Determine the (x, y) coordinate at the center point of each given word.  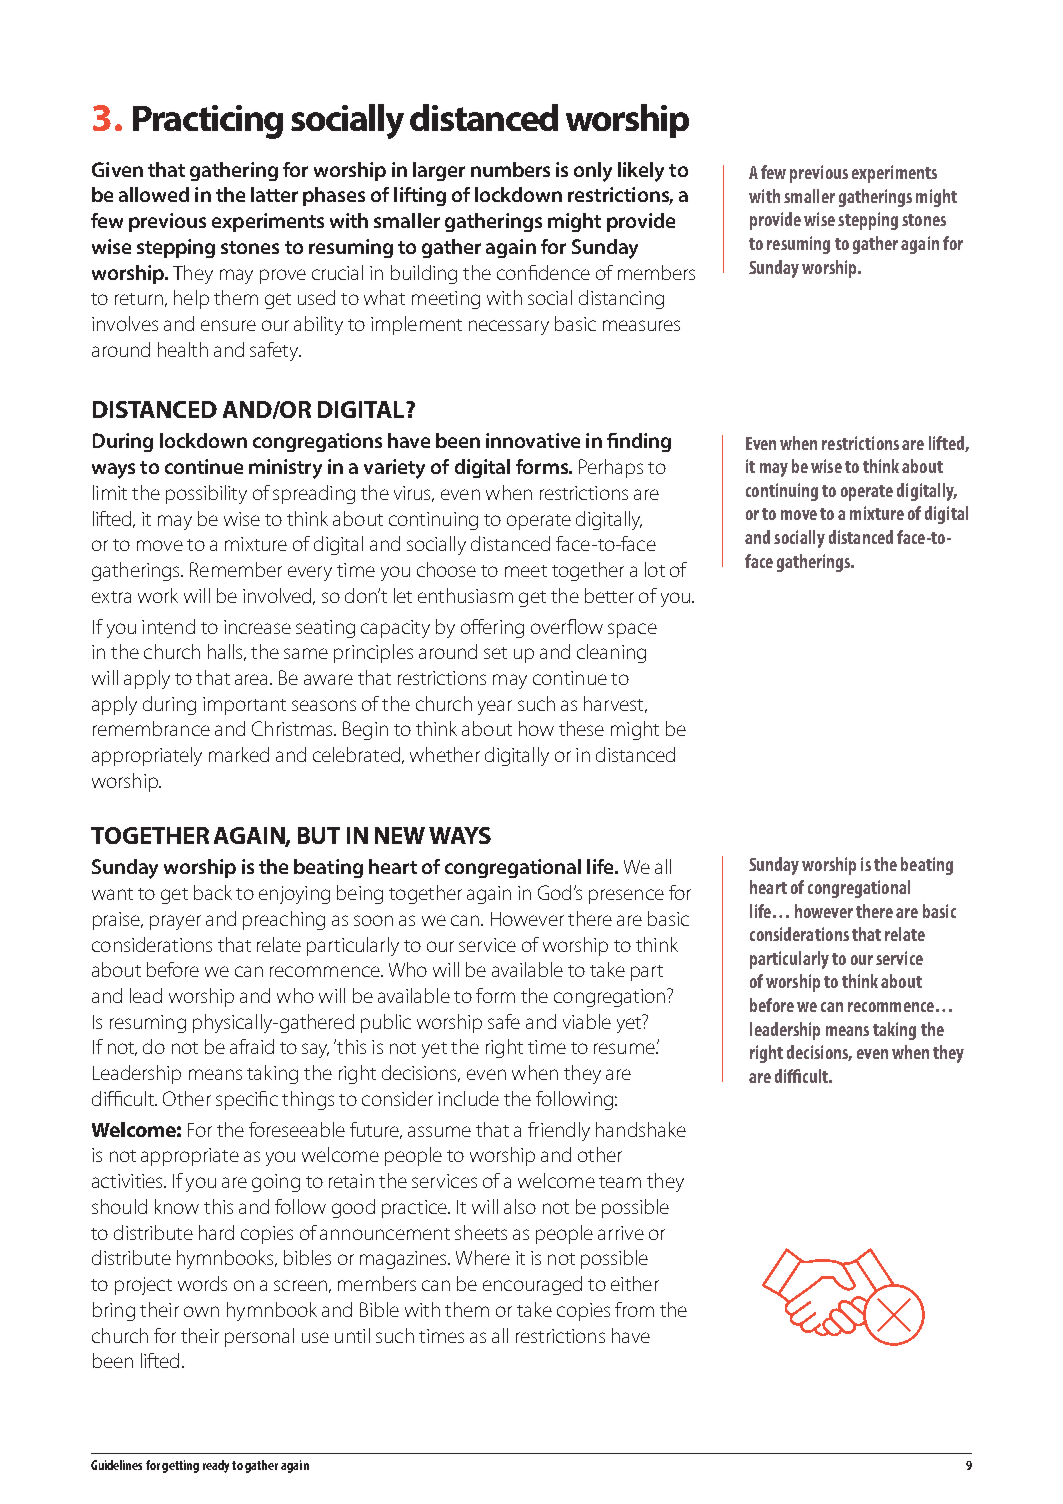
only (593, 172)
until (352, 1335)
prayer (175, 922)
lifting (420, 196)
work (158, 595)
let (403, 595)
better (609, 595)
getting (180, 1466)
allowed (154, 194)
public (386, 1023)
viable (587, 1021)
